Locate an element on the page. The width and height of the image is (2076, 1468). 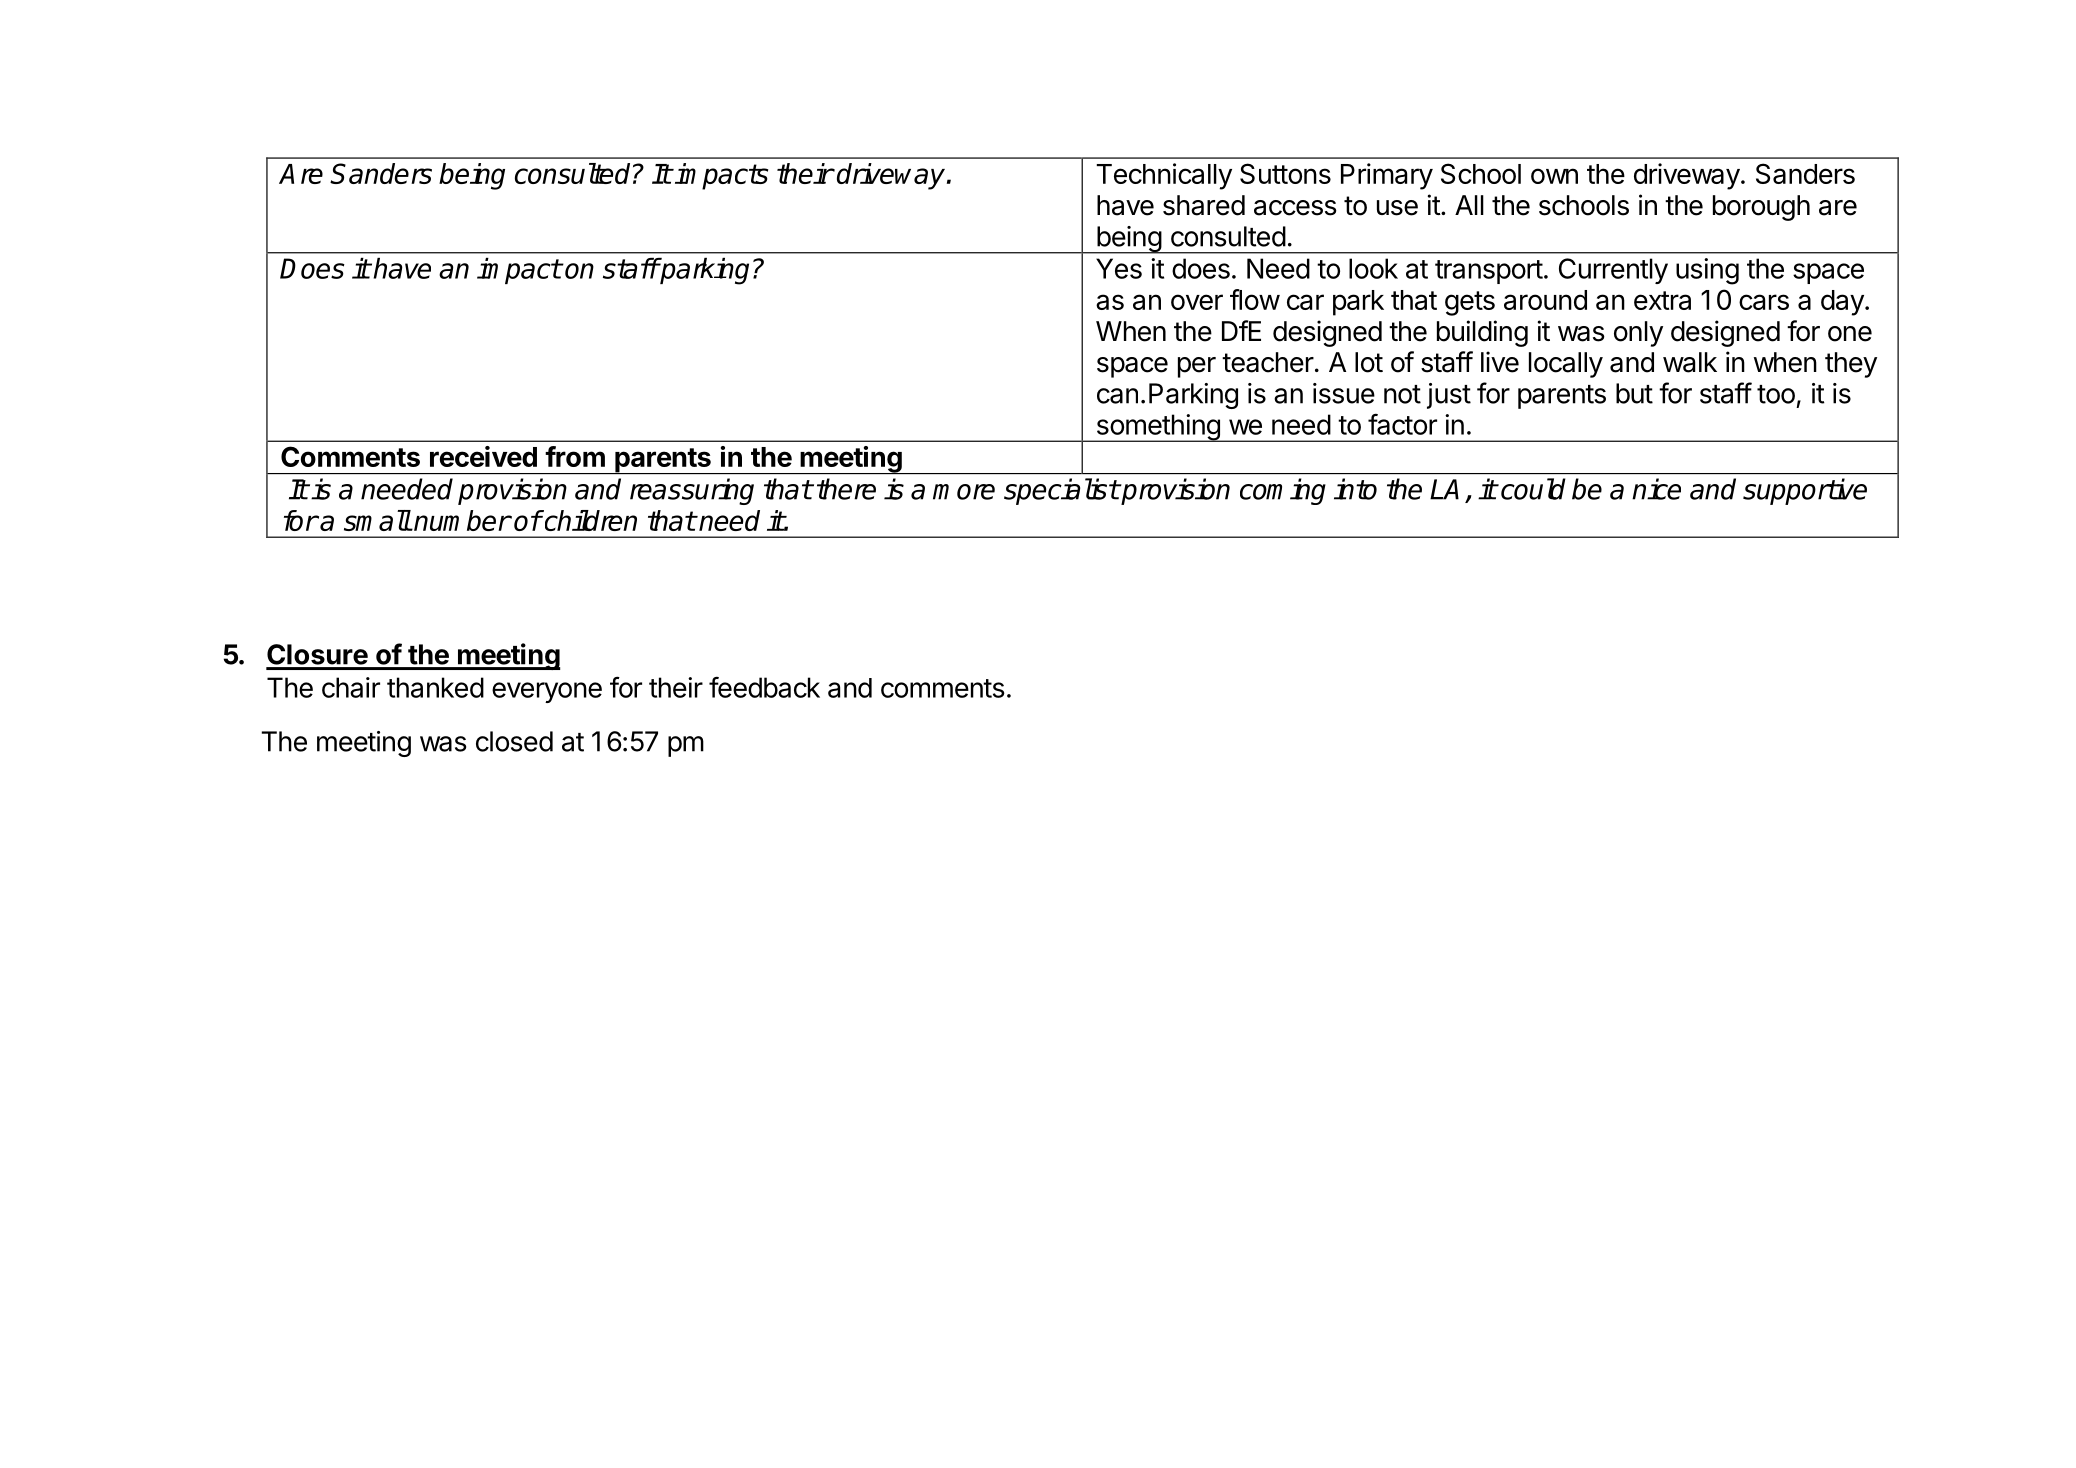
borough is located at coordinates (1761, 208).
